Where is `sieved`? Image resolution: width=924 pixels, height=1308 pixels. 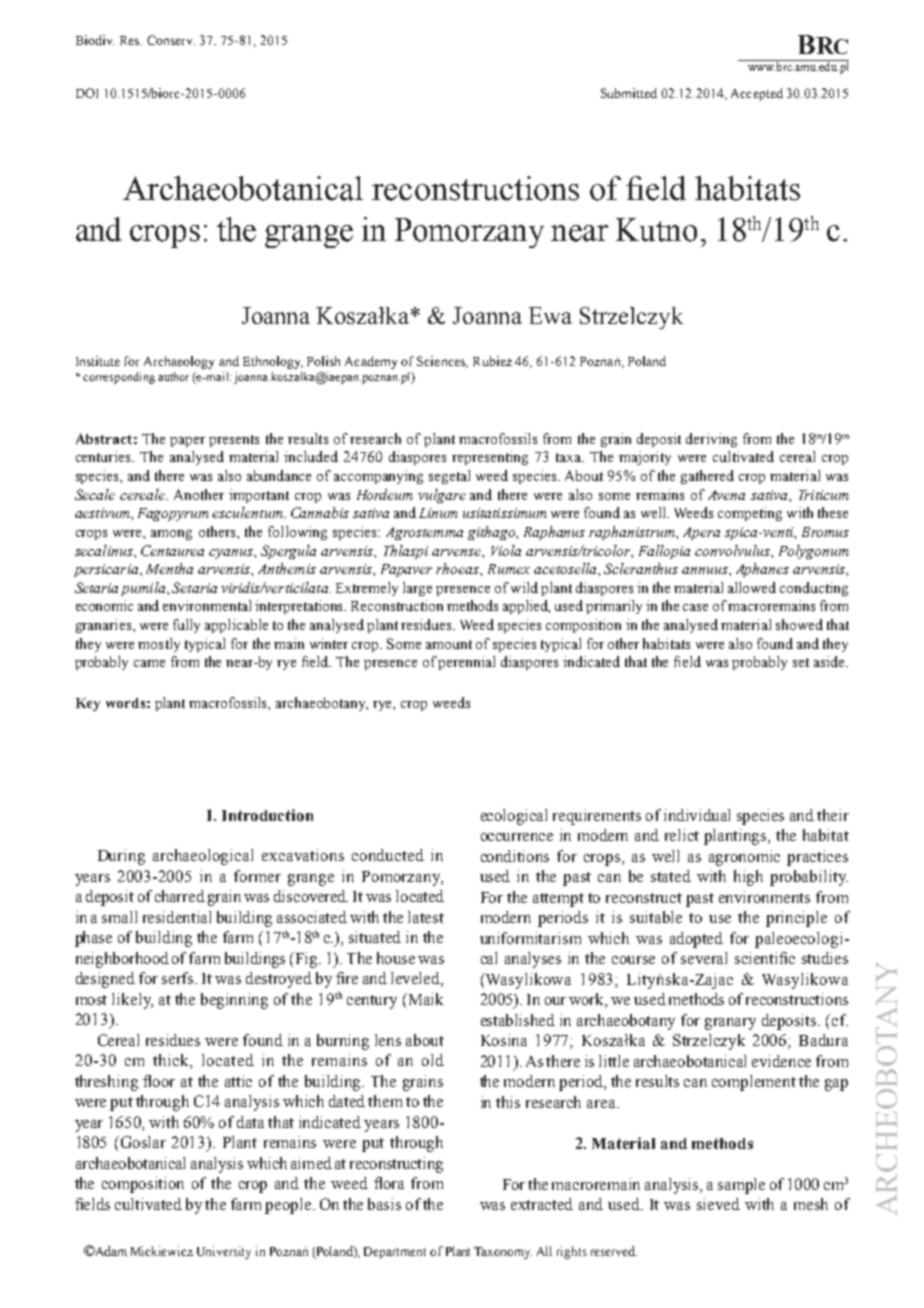
sieved is located at coordinates (718, 1204).
